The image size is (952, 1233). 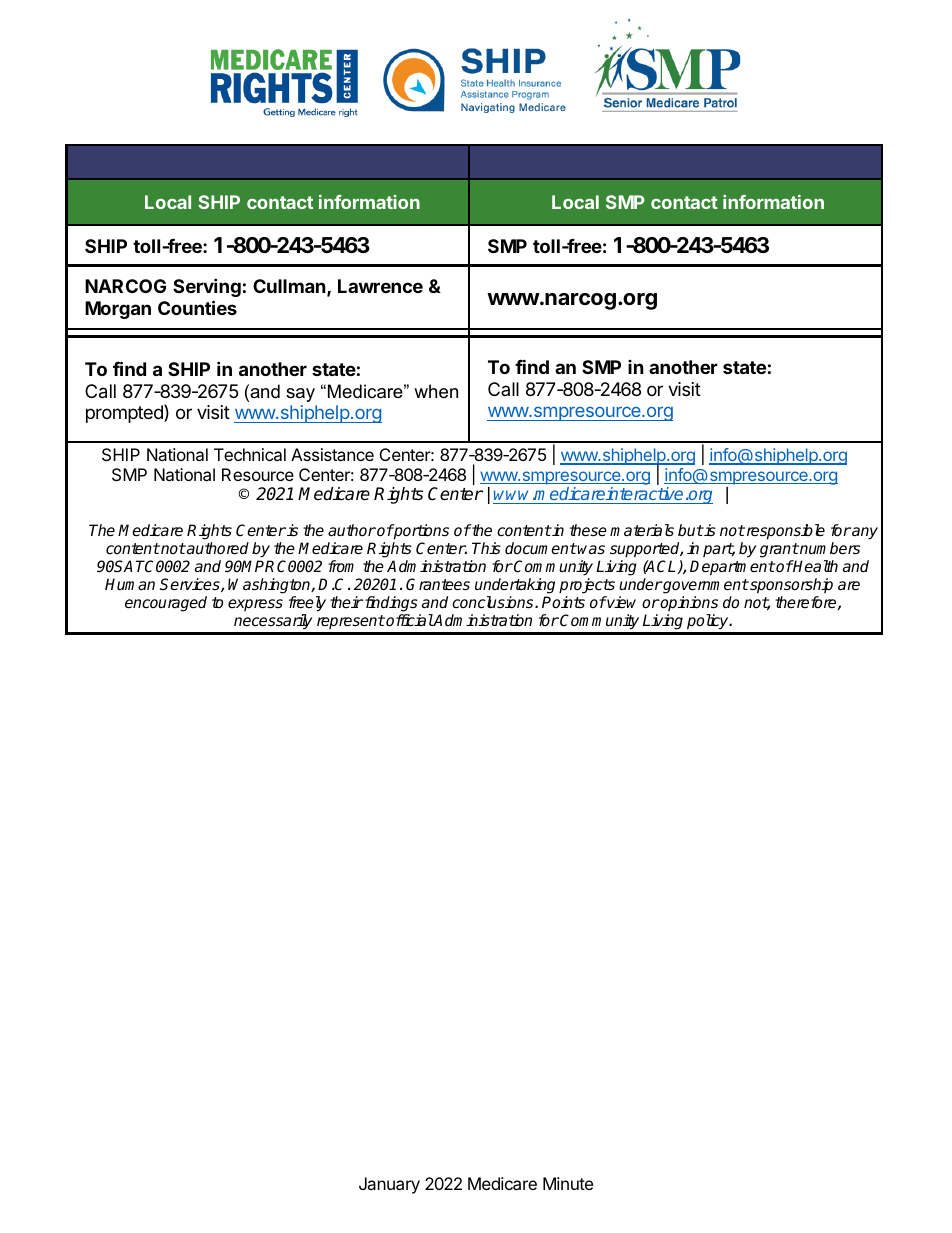 What do you see at coordinates (255, 605) in the page?
I see `express` at bounding box center [255, 605].
